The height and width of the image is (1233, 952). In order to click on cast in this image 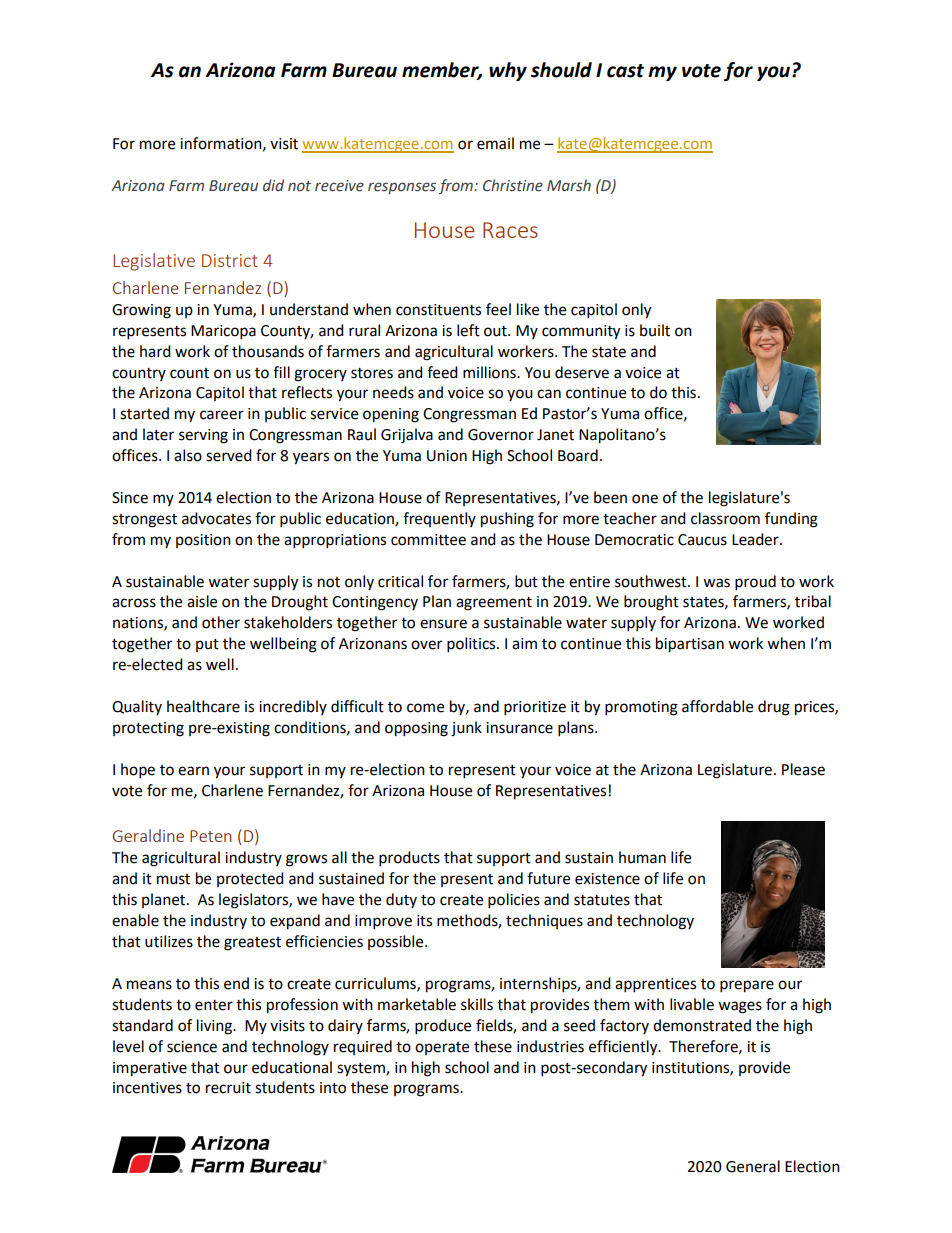, I will do `click(625, 71)`.
